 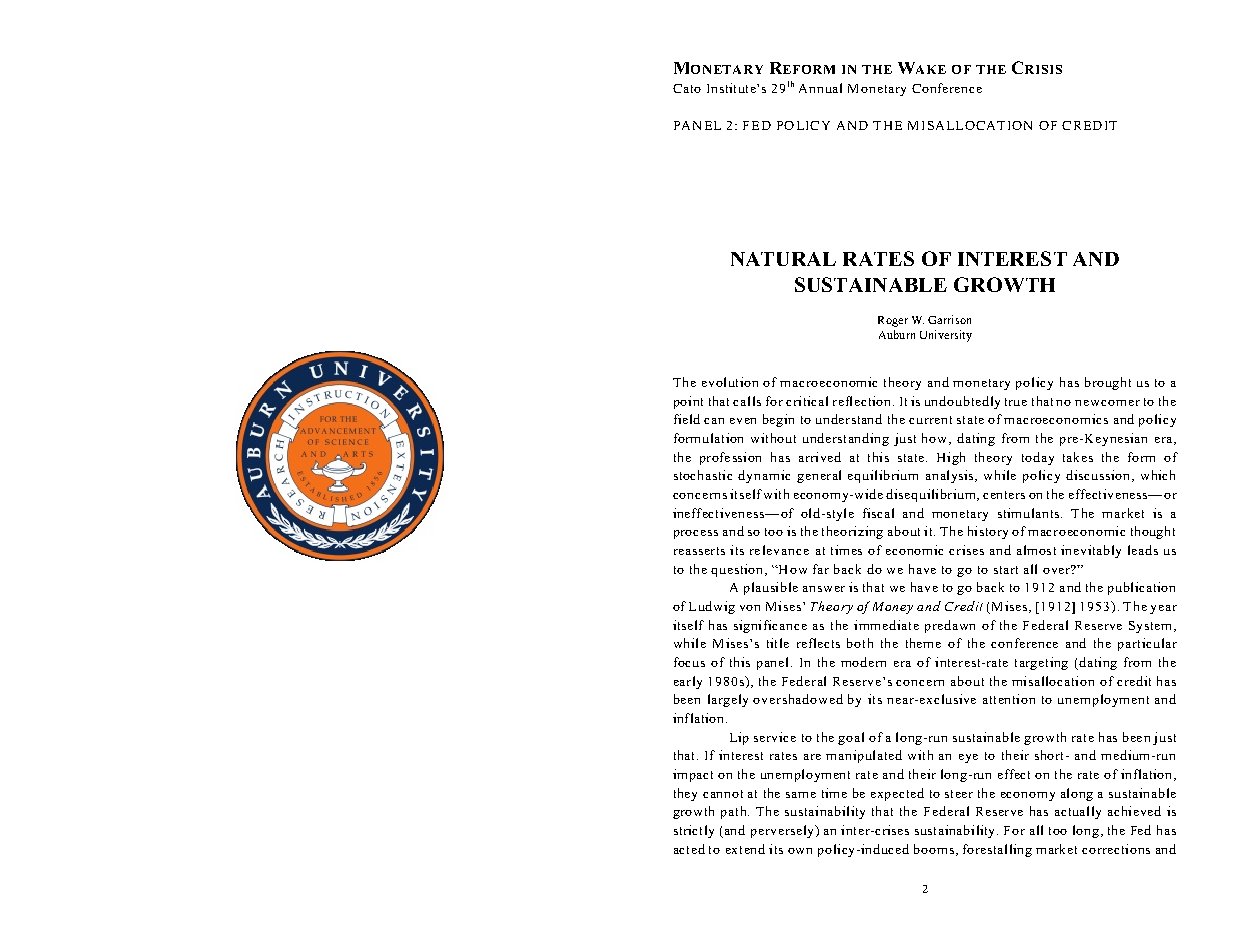 I want to click on brought, so click(x=1108, y=383).
